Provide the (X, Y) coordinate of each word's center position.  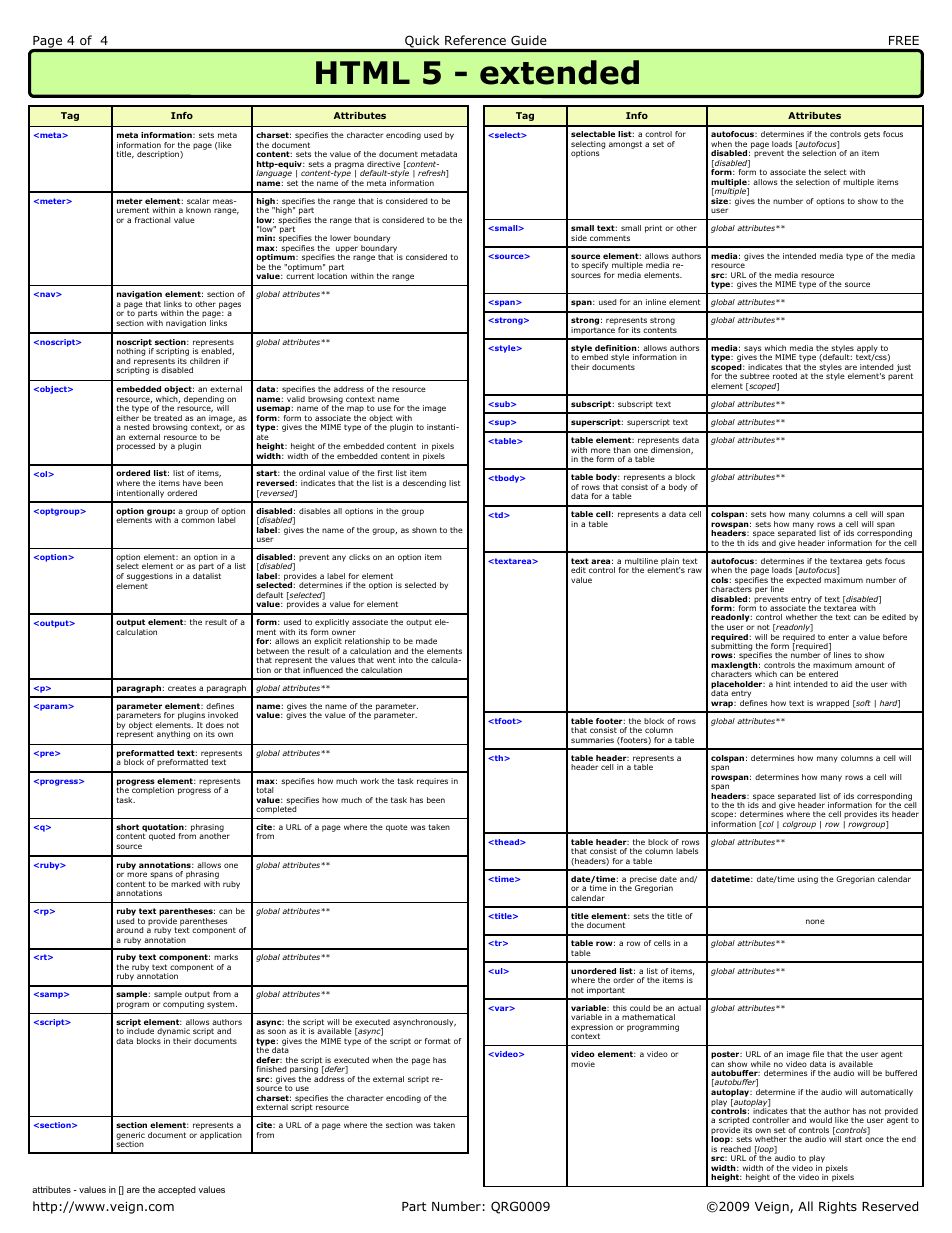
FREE (904, 40)
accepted (177, 1190)
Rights (838, 1207)
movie (583, 1064)
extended (559, 72)
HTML (363, 72)
